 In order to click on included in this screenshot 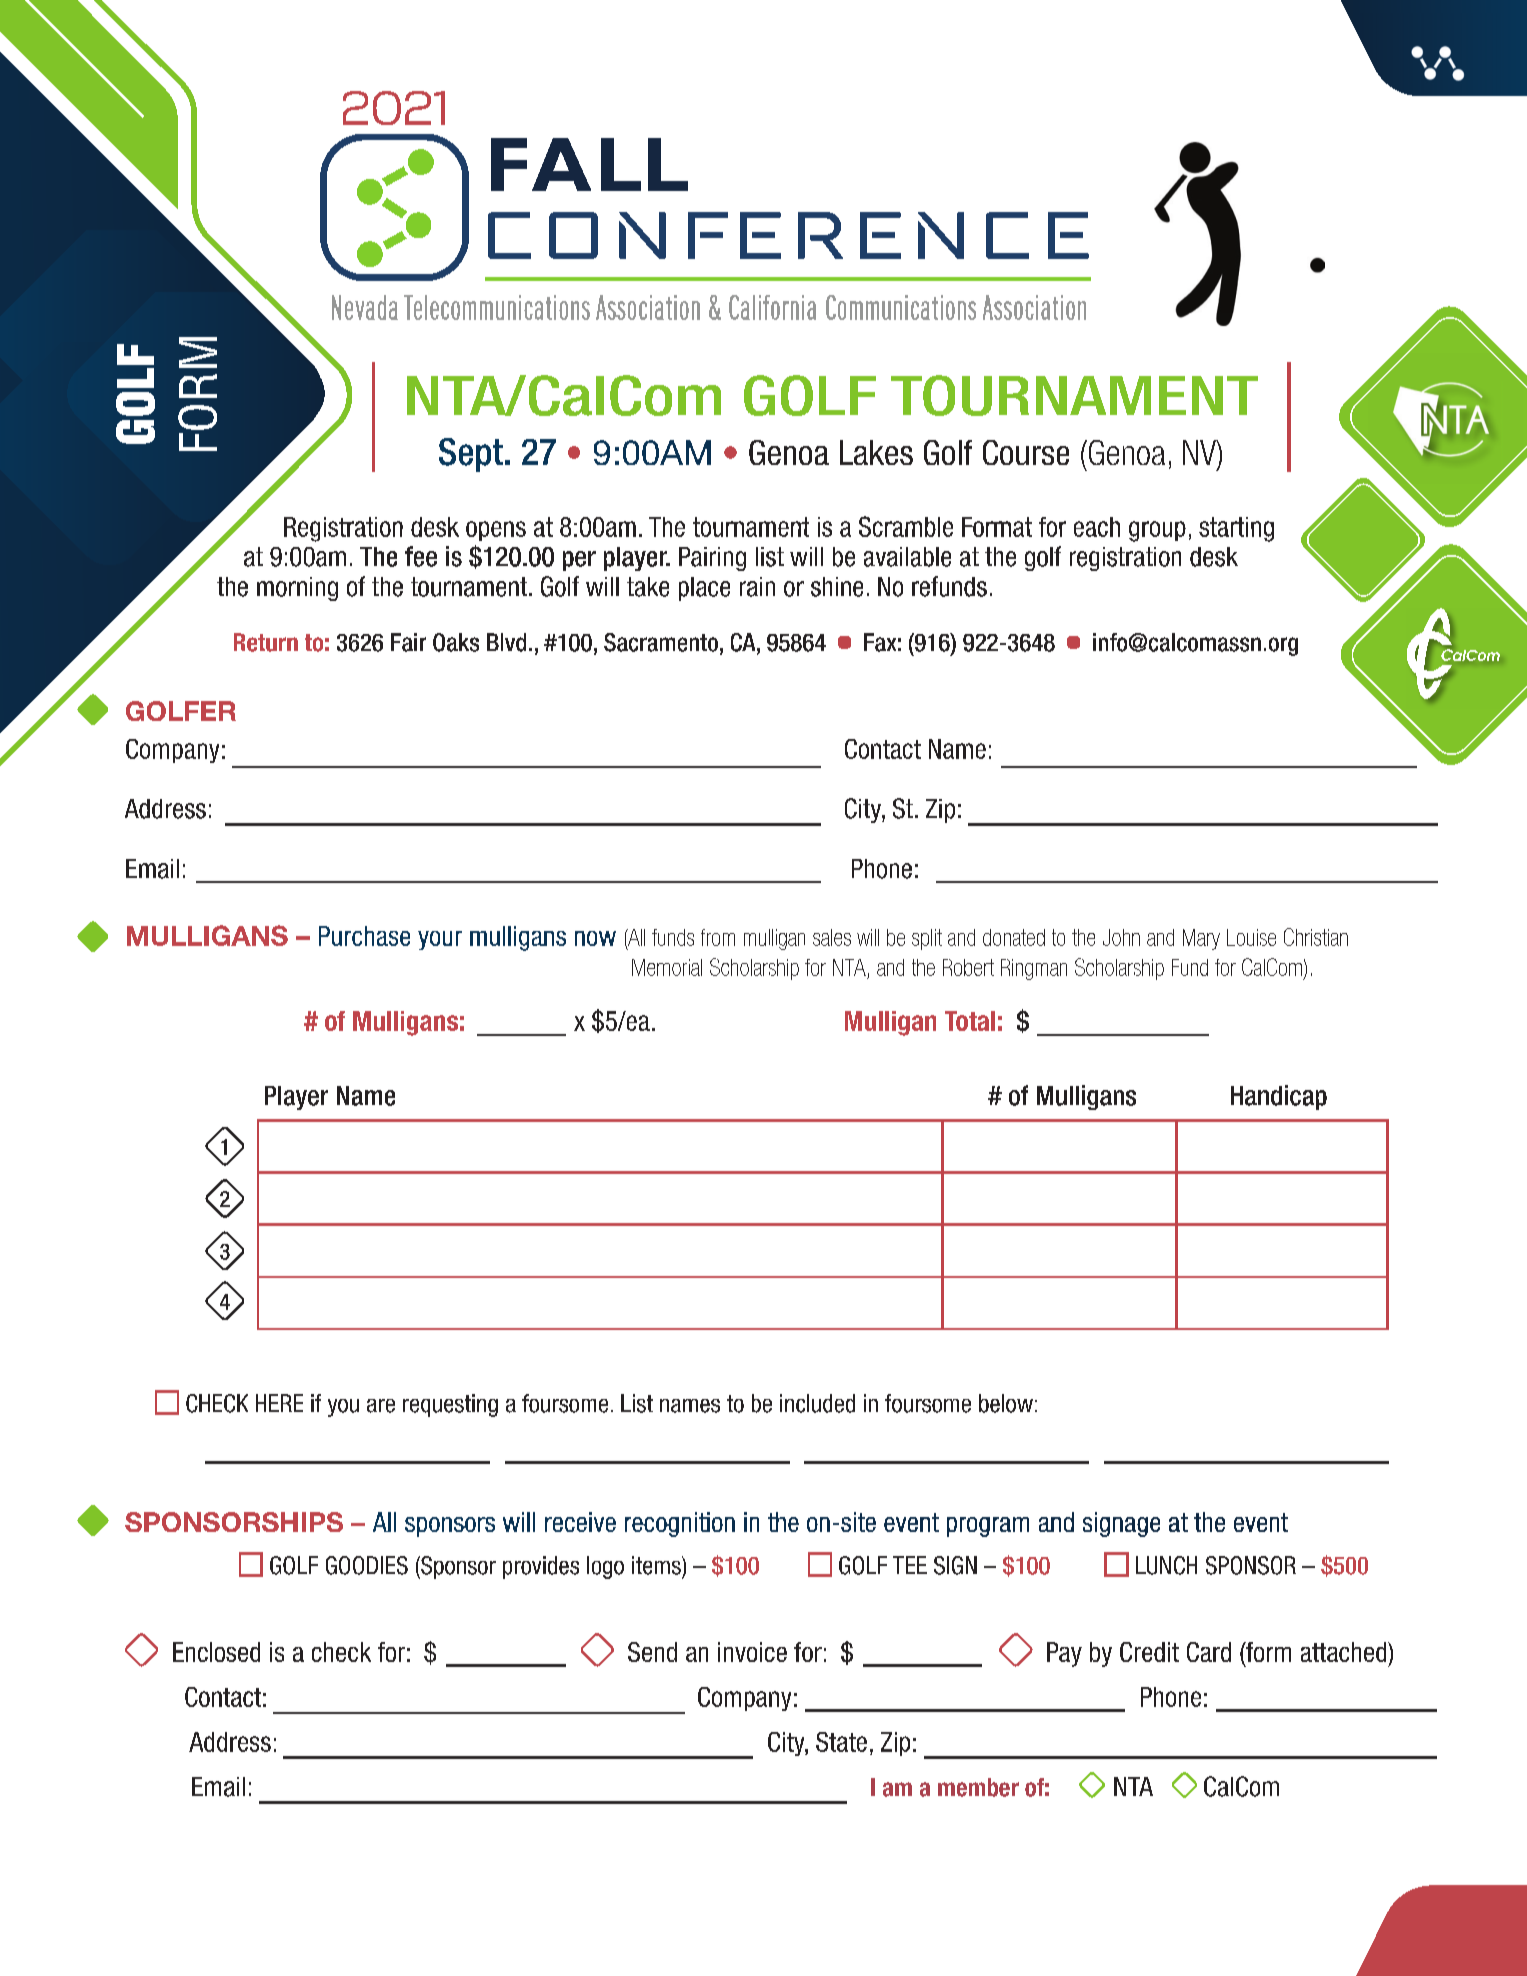, I will do `click(817, 1403)`.
